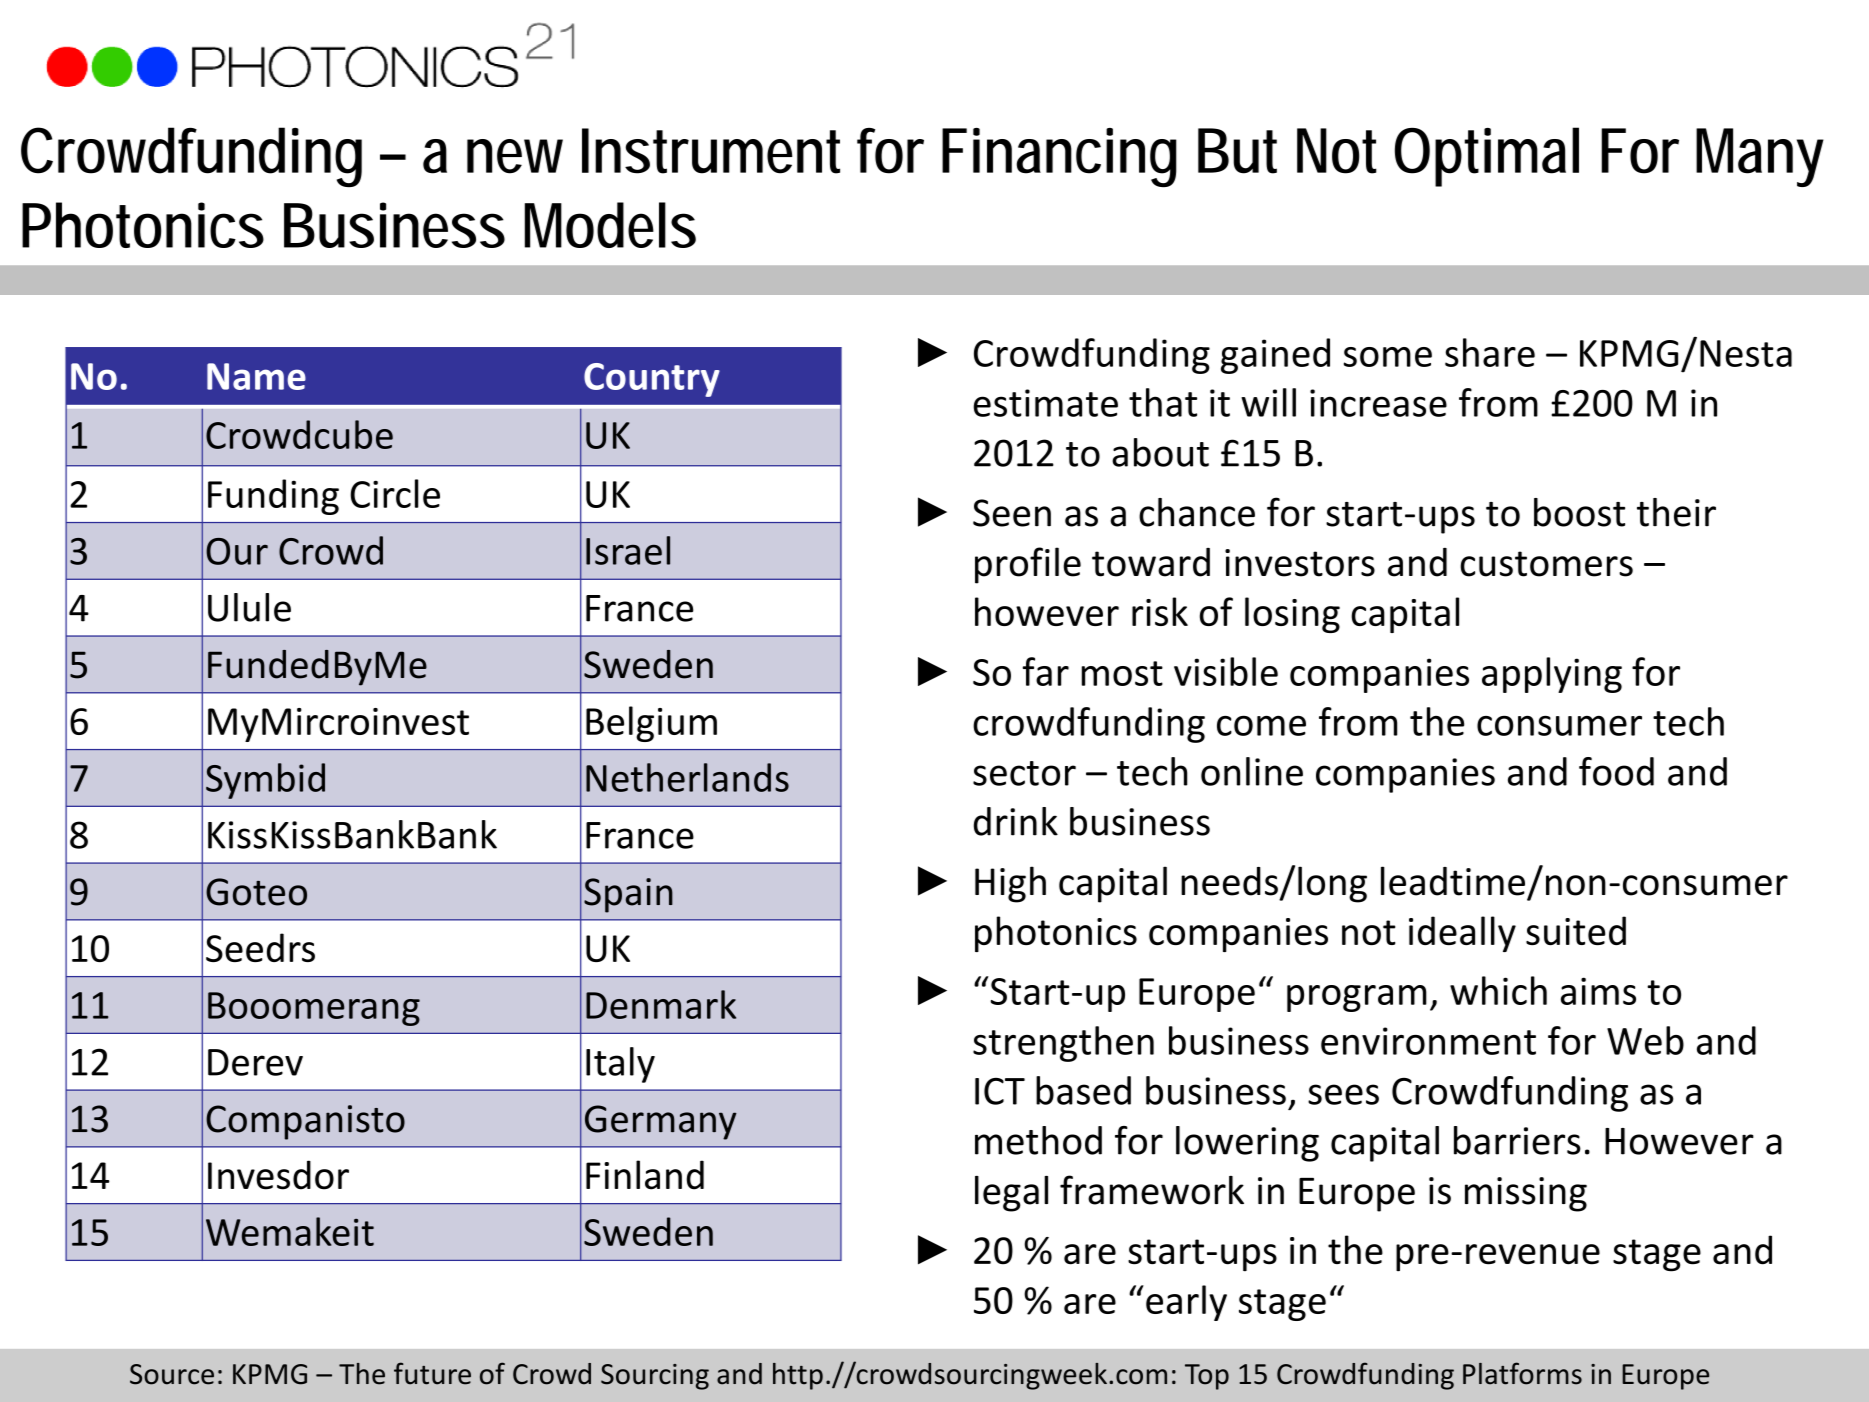 The width and height of the image is (1869, 1402). Describe the element at coordinates (1487, 157) in the image. I see `Optimal` at that location.
